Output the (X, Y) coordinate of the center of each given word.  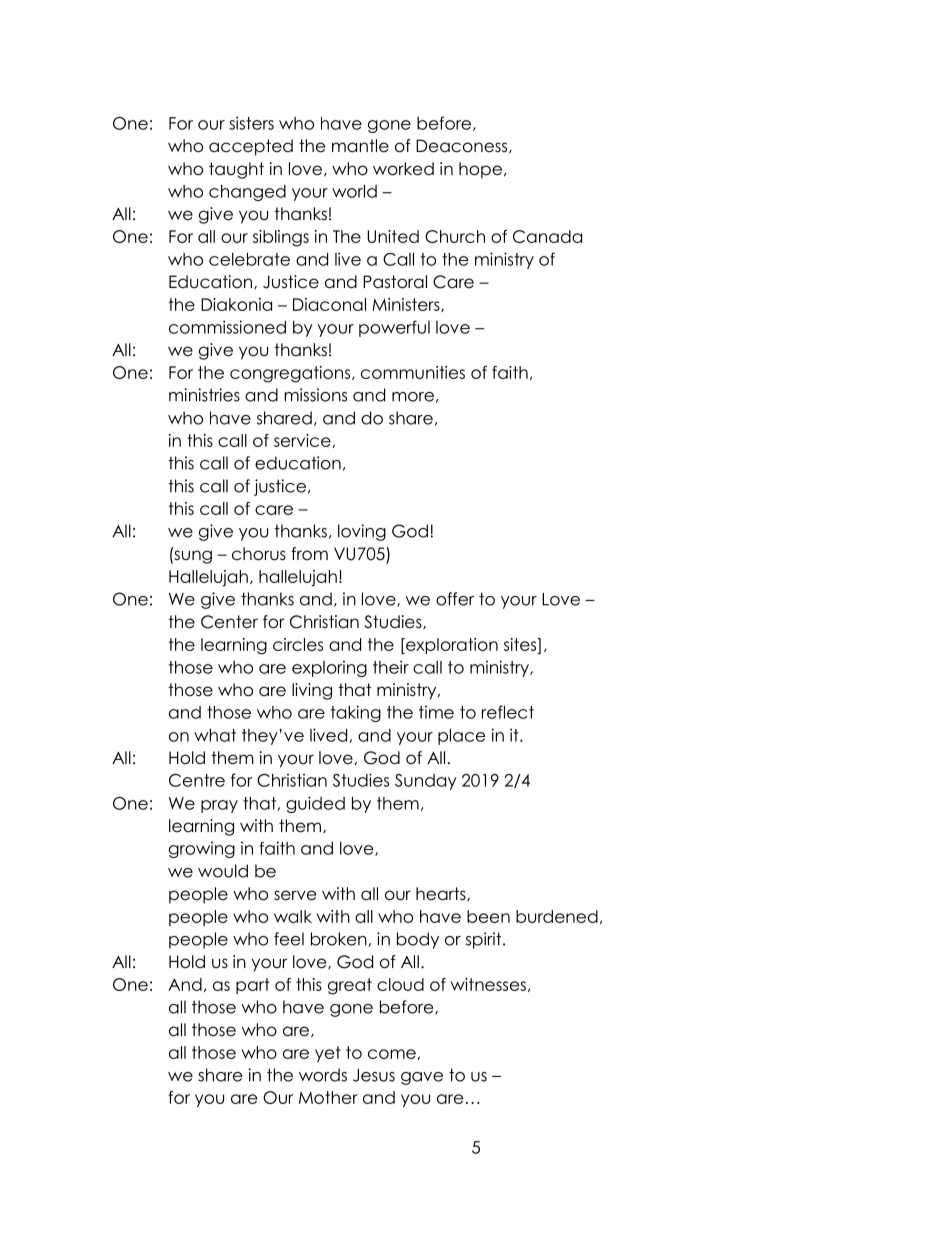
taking (356, 713)
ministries (204, 395)
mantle (360, 146)
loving (362, 532)
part (253, 986)
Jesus (374, 1075)
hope (480, 170)
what (215, 735)
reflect (508, 712)
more (413, 397)
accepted (251, 147)
